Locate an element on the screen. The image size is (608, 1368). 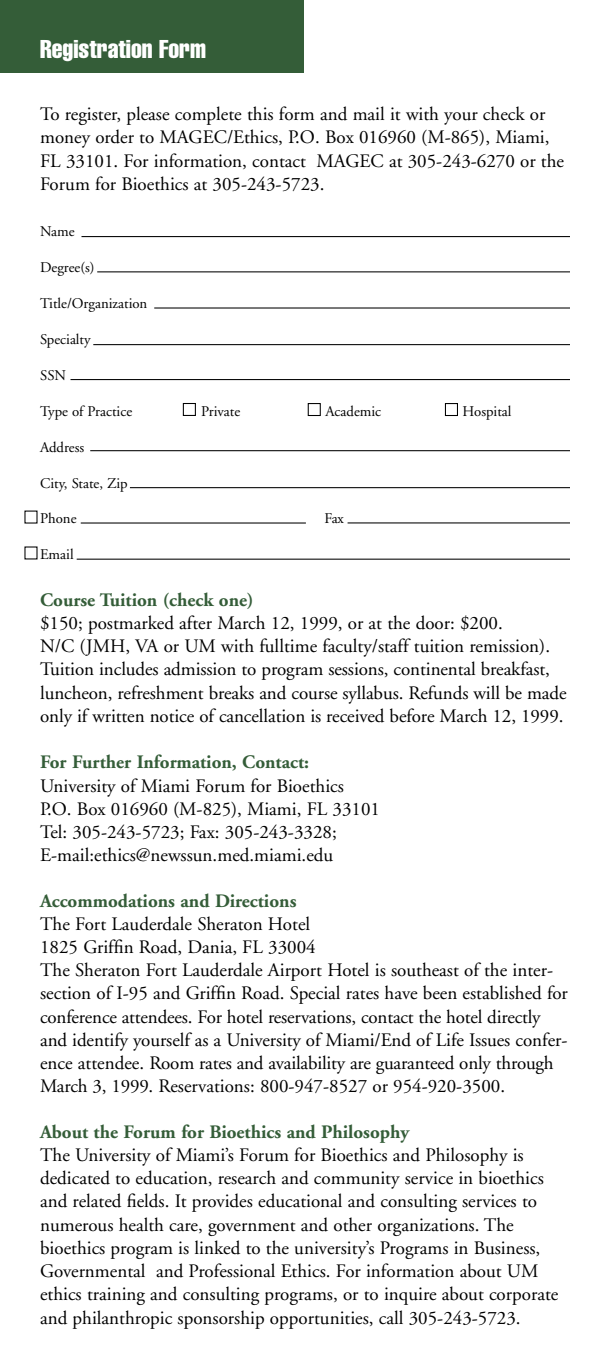
corporate is located at coordinates (523, 1298).
